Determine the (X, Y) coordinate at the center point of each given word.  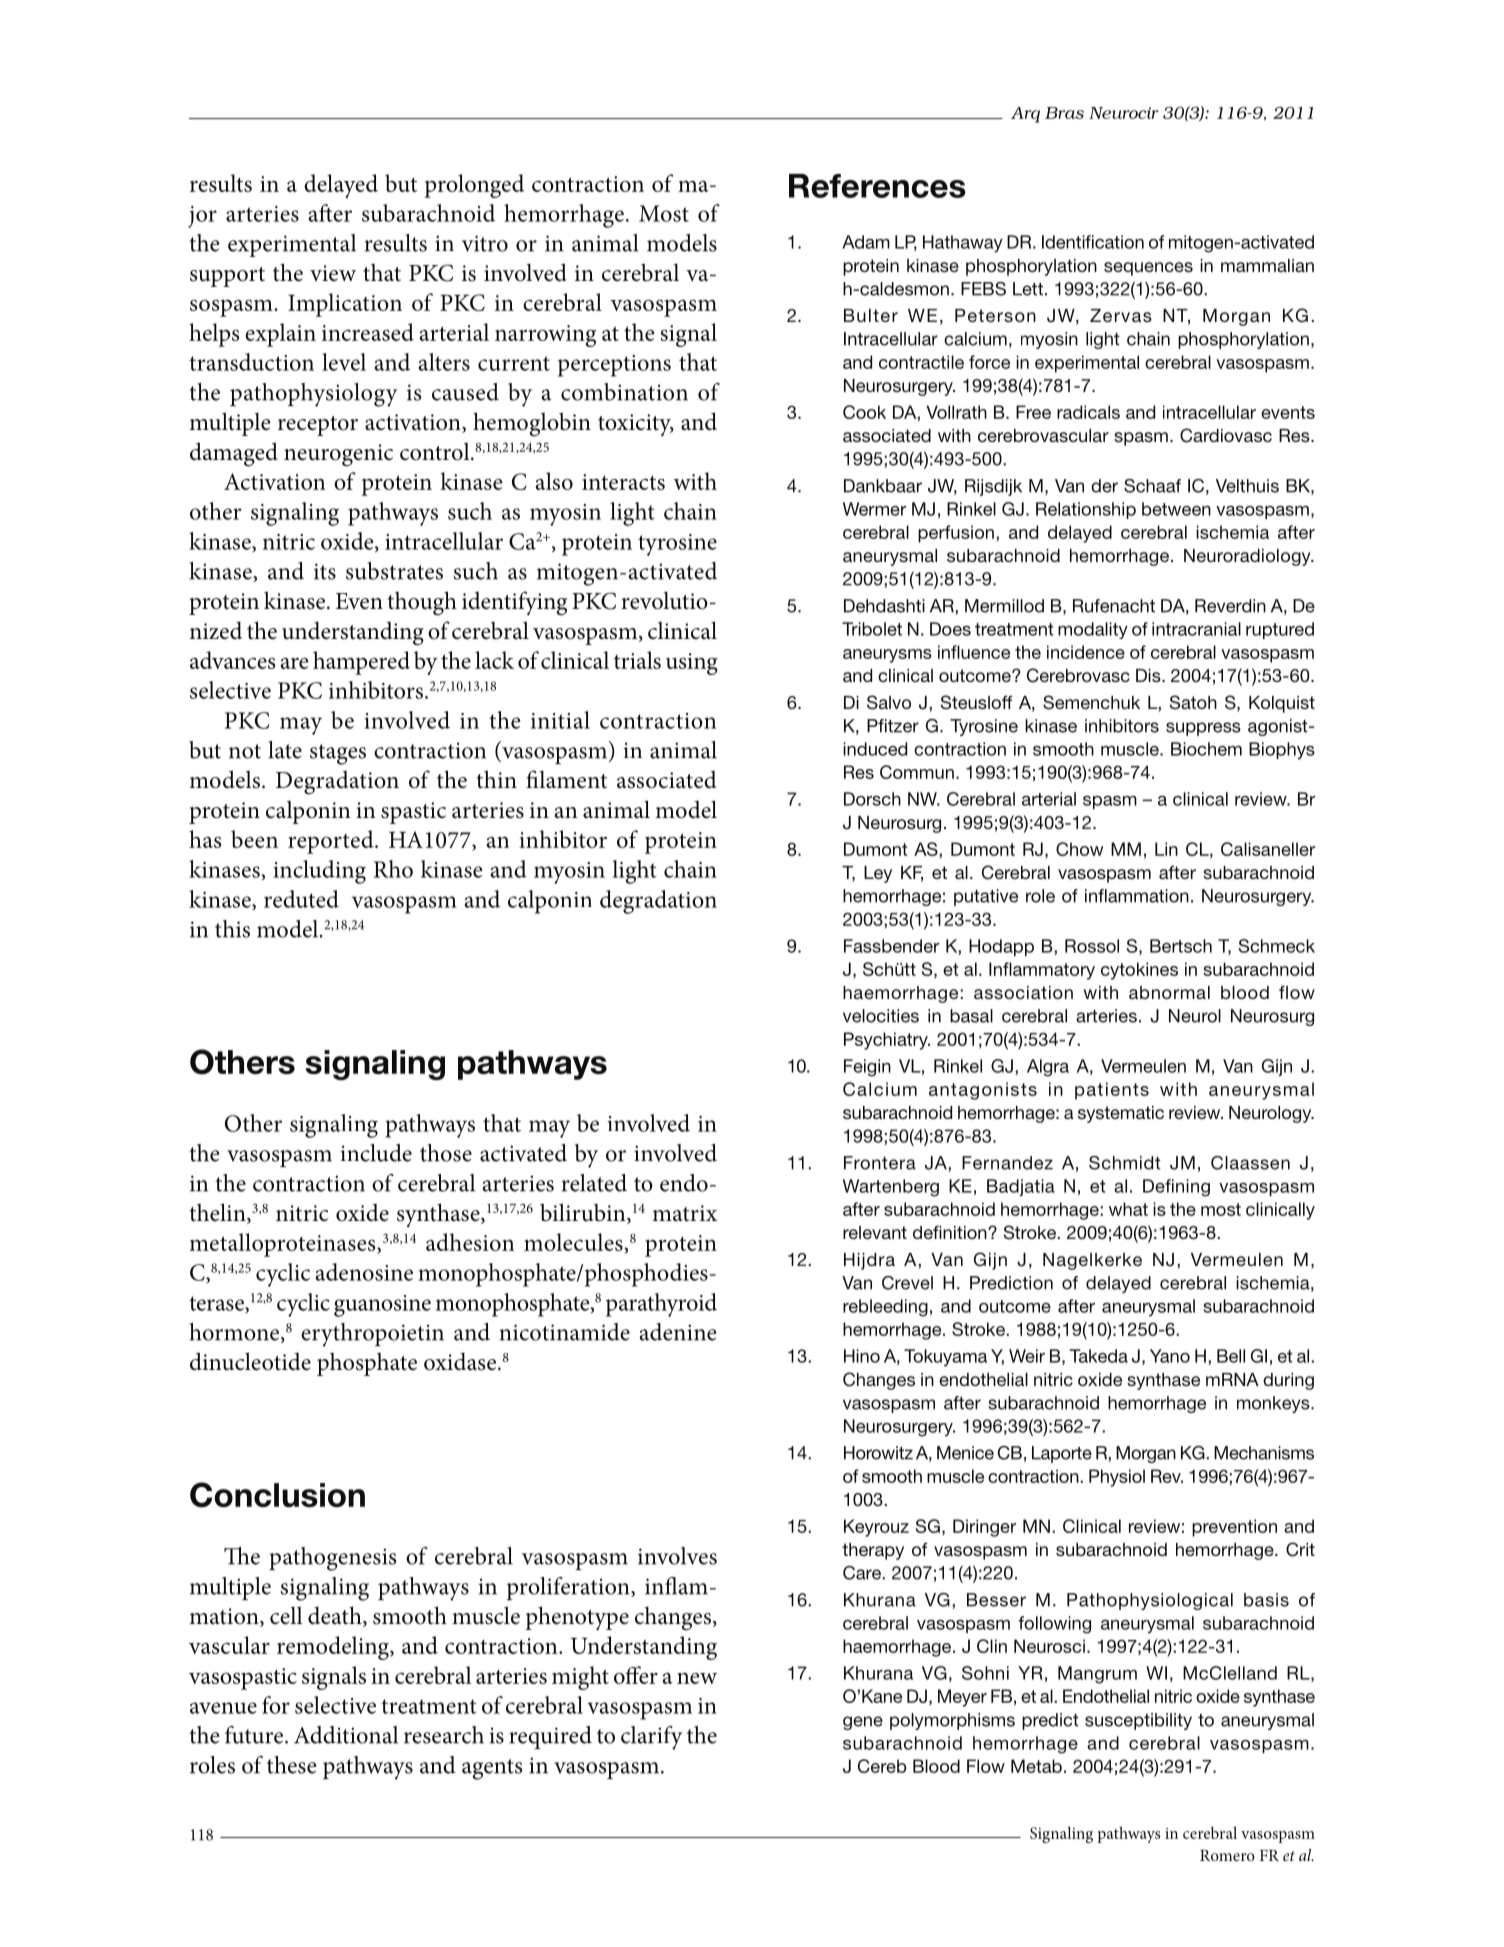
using (692, 664)
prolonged (474, 186)
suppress (1203, 729)
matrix (685, 1213)
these (292, 1765)
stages (338, 754)
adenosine (364, 1272)
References (877, 186)
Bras (1064, 113)
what (1128, 1209)
